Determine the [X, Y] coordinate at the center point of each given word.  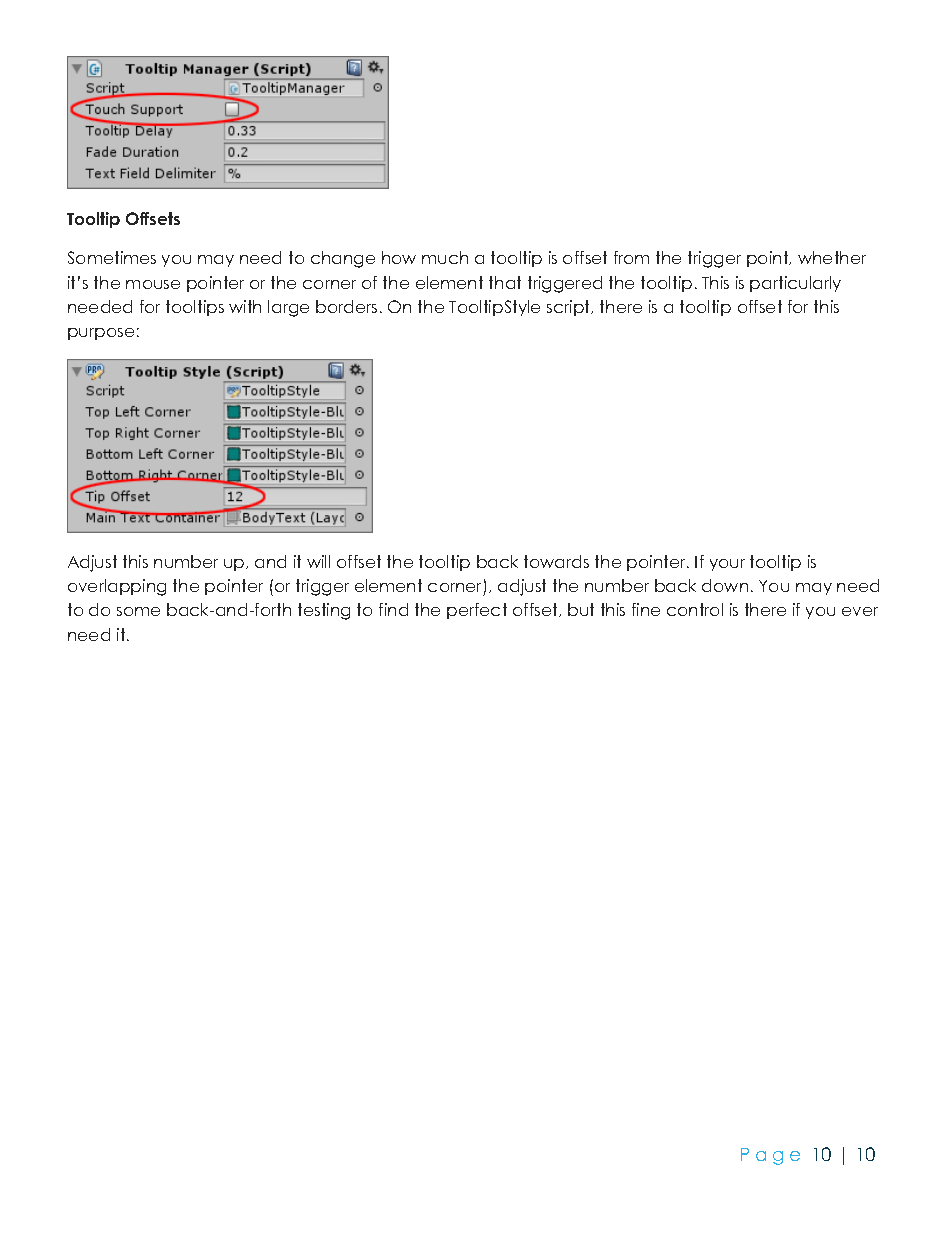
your [727, 565]
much [445, 257]
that [505, 282]
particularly [795, 284]
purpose [101, 334]
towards [556, 561]
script [570, 308]
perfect [477, 611]
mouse [153, 284]
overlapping [117, 587]
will [318, 561]
